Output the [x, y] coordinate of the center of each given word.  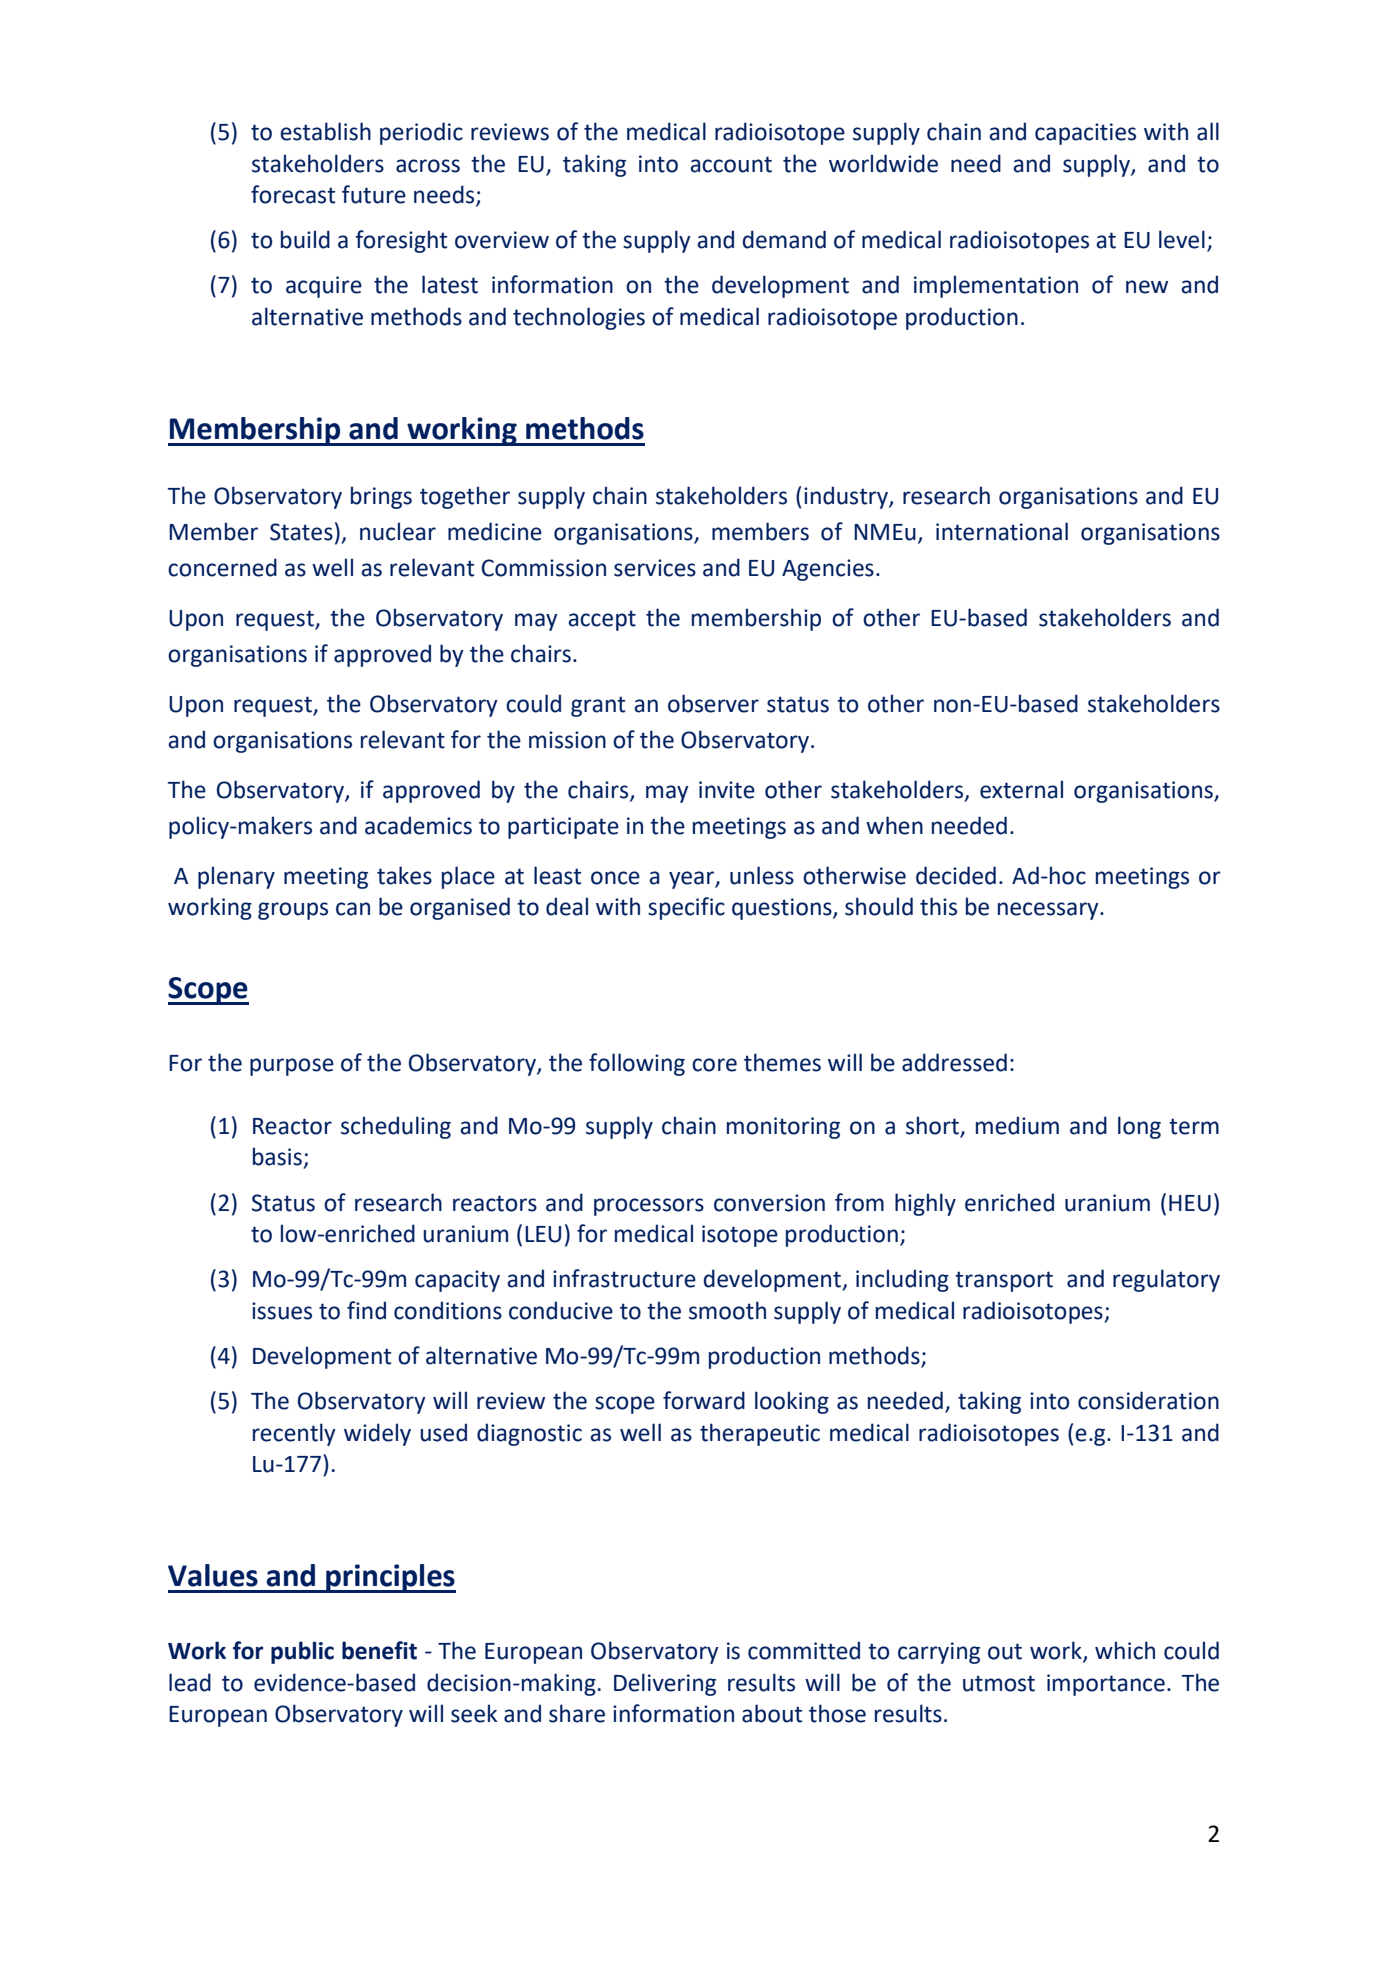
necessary [1049, 911]
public [302, 1652]
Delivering [665, 1684]
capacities [1085, 134]
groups [293, 911]
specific [686, 908]
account [731, 164]
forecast [293, 194]
